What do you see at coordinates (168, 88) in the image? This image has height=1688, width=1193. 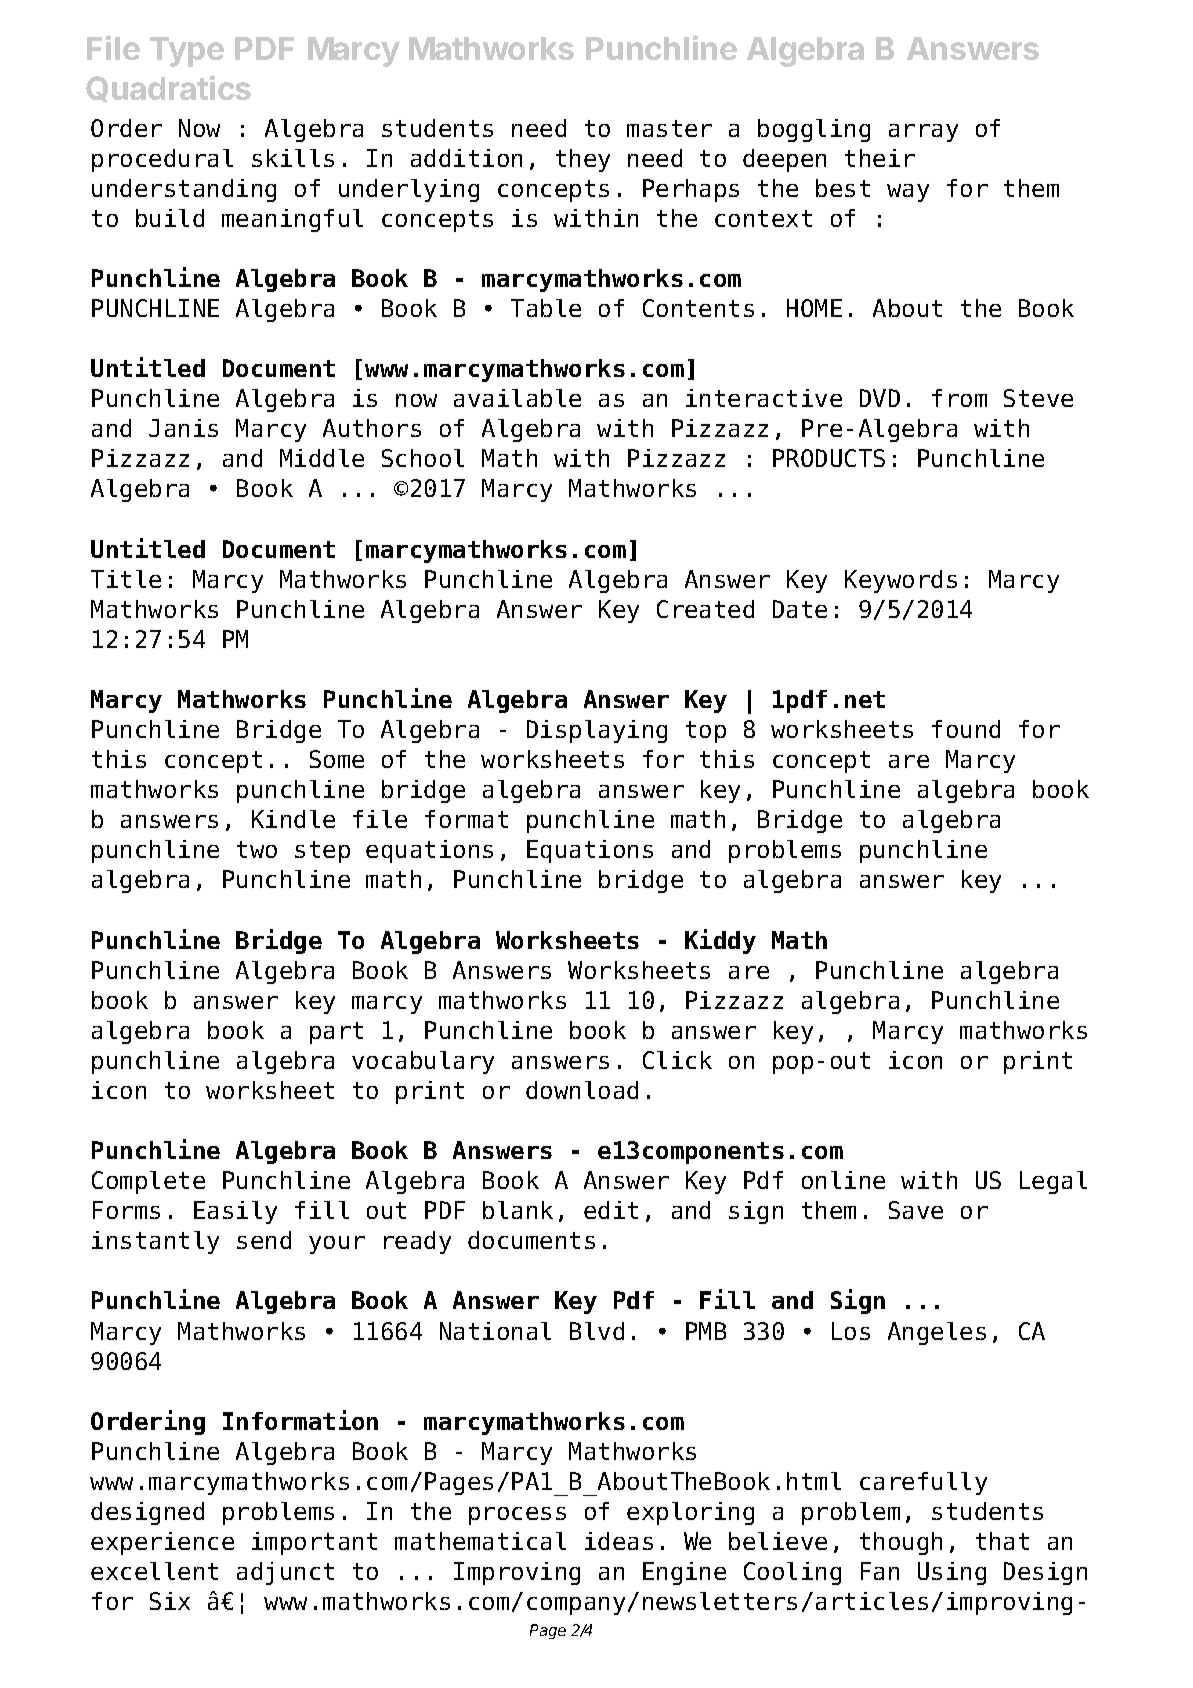 I see `Quadratics` at bounding box center [168, 88].
